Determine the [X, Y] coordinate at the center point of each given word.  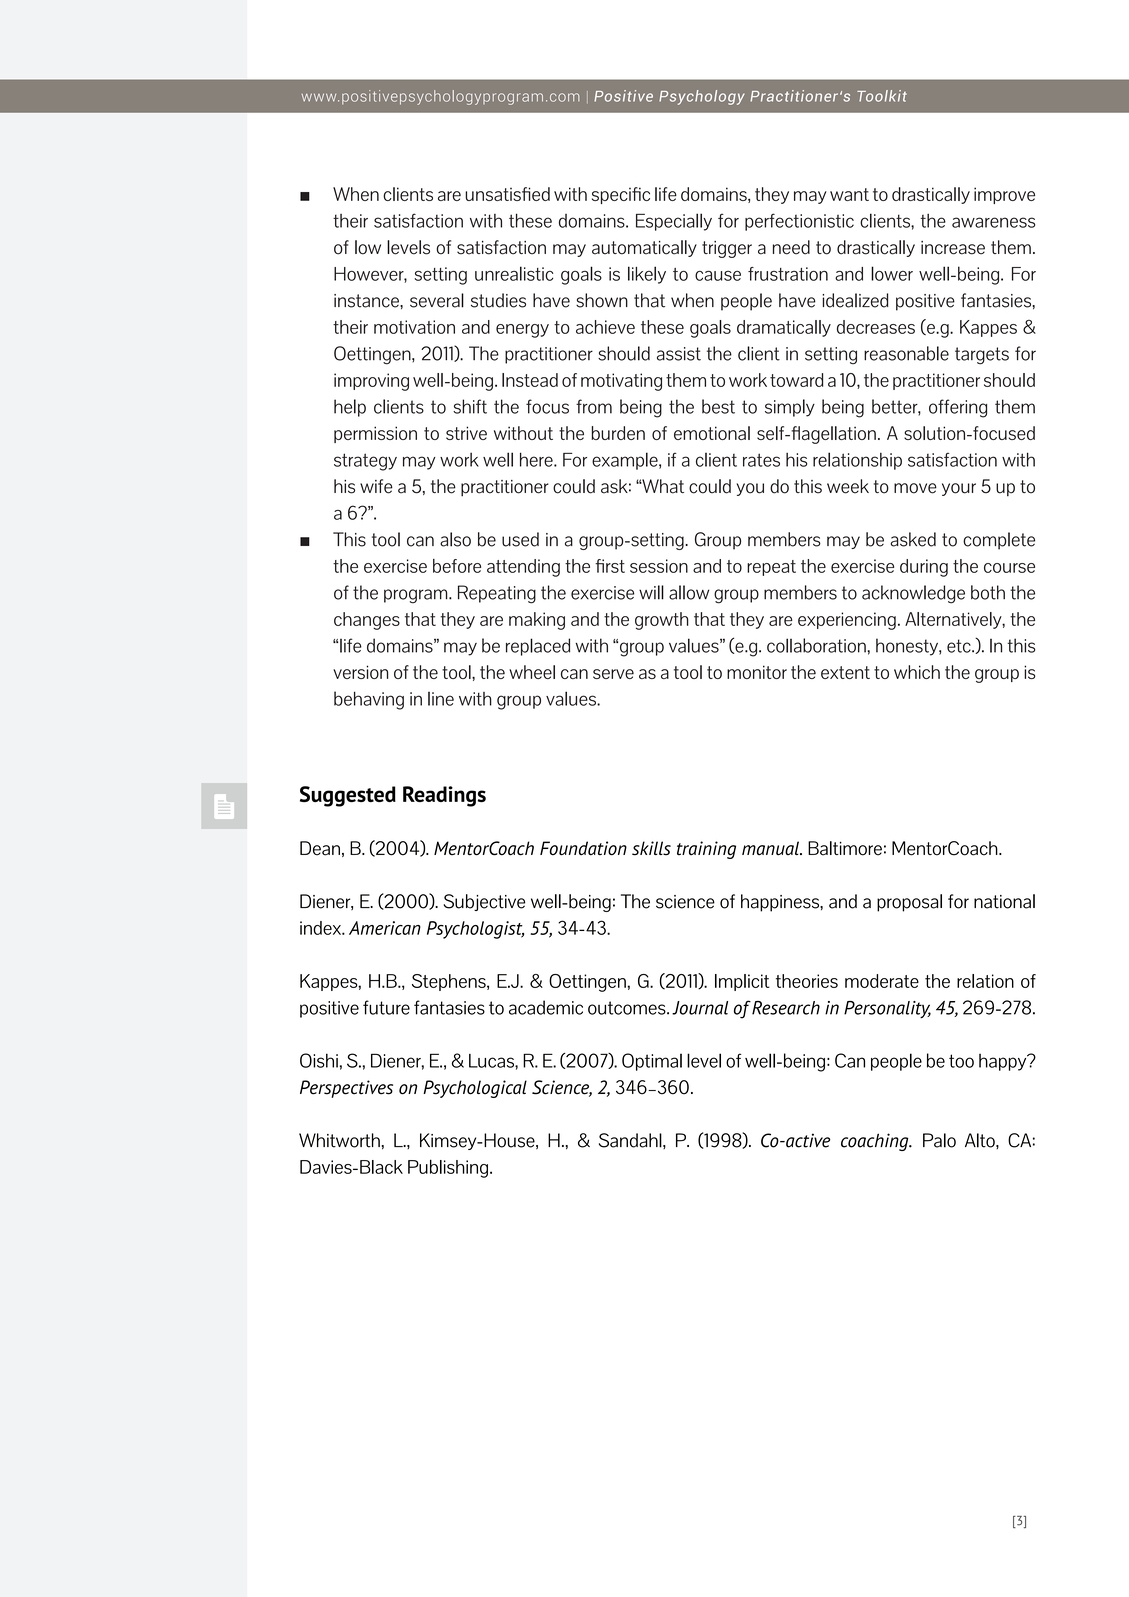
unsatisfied [507, 194]
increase [953, 248]
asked [913, 539]
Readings [444, 796]
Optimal [652, 1062]
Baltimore [845, 848]
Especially [674, 222]
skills [651, 848]
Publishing [448, 1168]
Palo [939, 1140]
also [455, 539]
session [659, 566]
